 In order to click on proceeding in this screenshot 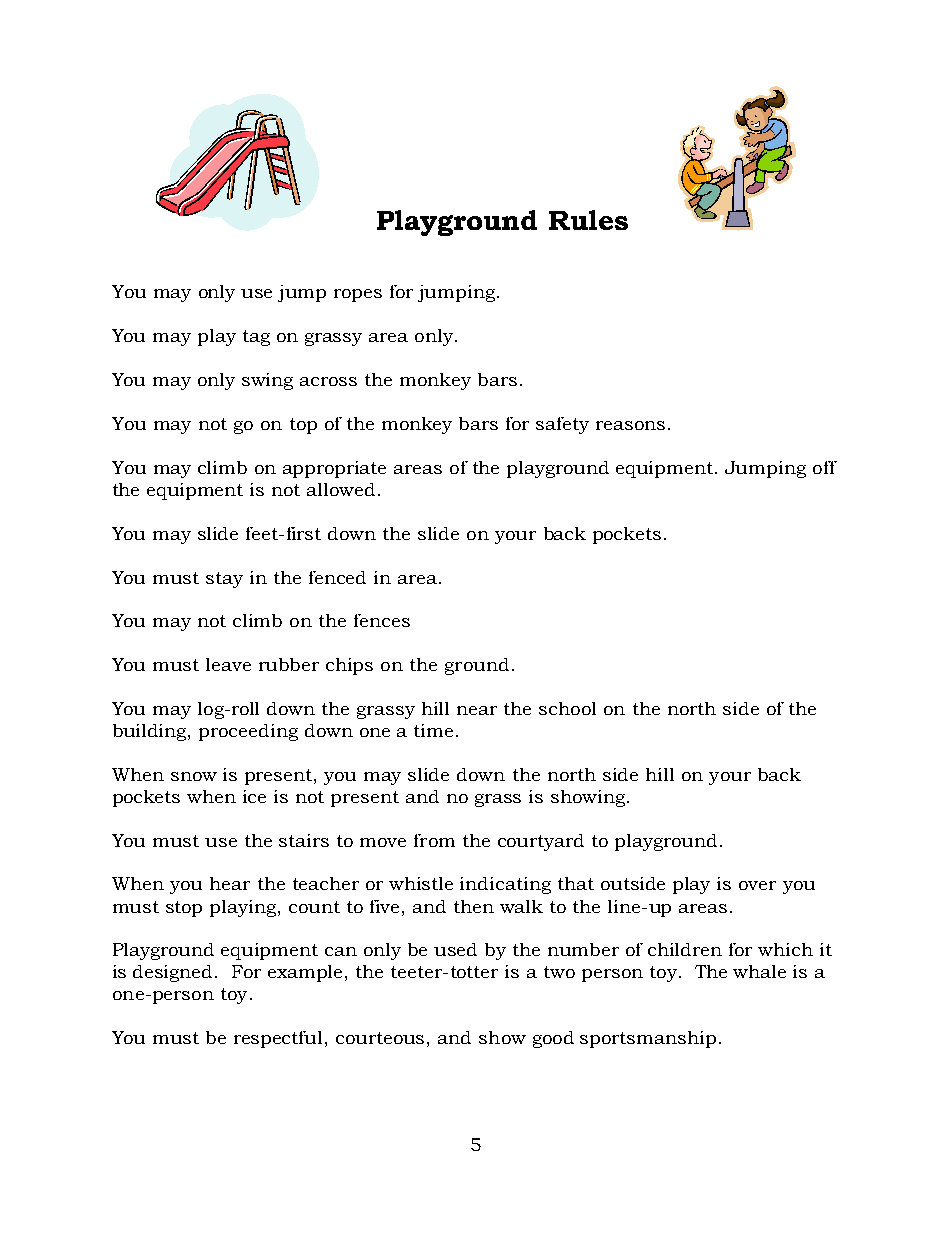, I will do `click(248, 732)`.
